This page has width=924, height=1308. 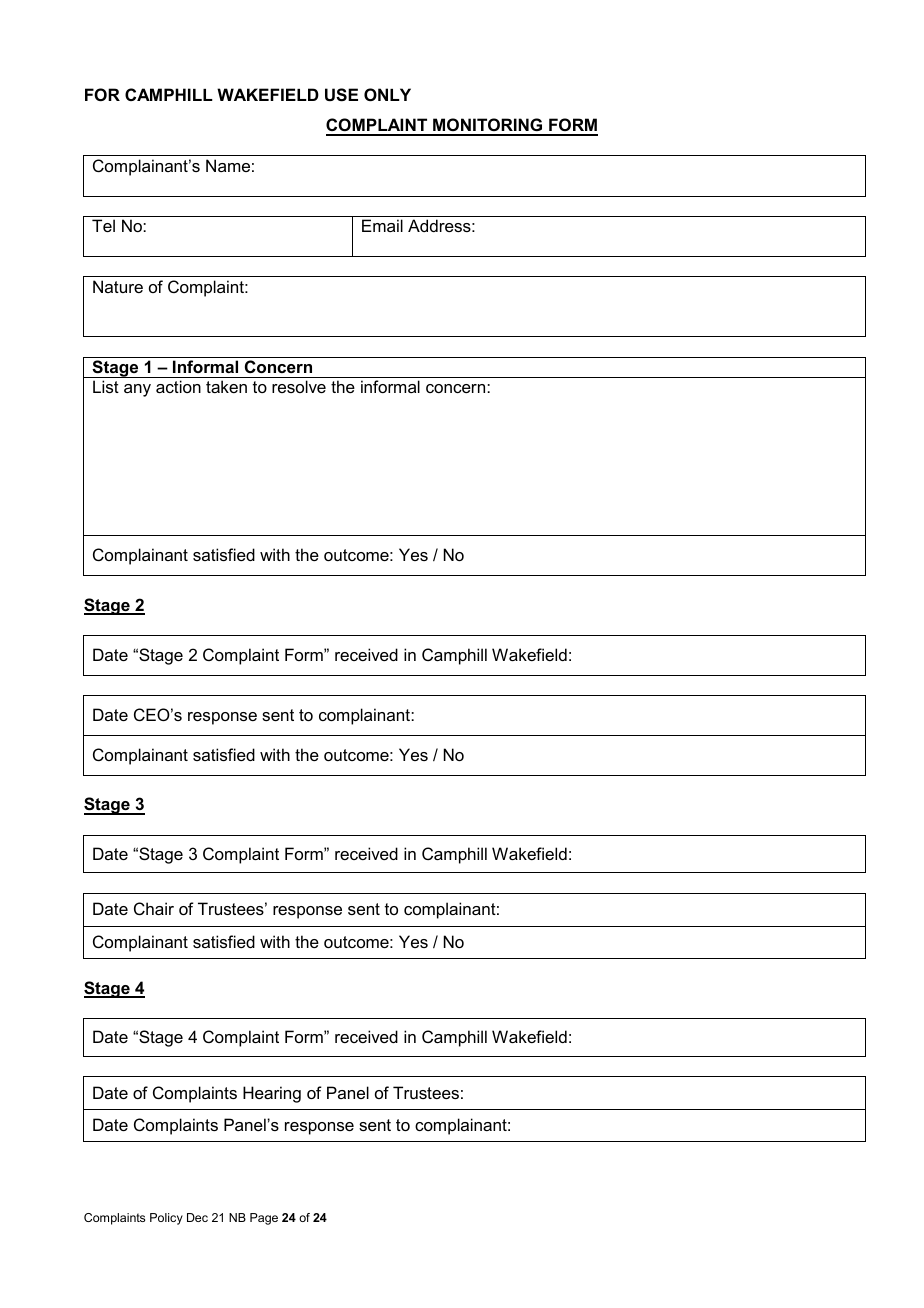 What do you see at coordinates (154, 908) in the page?
I see `Chair` at bounding box center [154, 908].
